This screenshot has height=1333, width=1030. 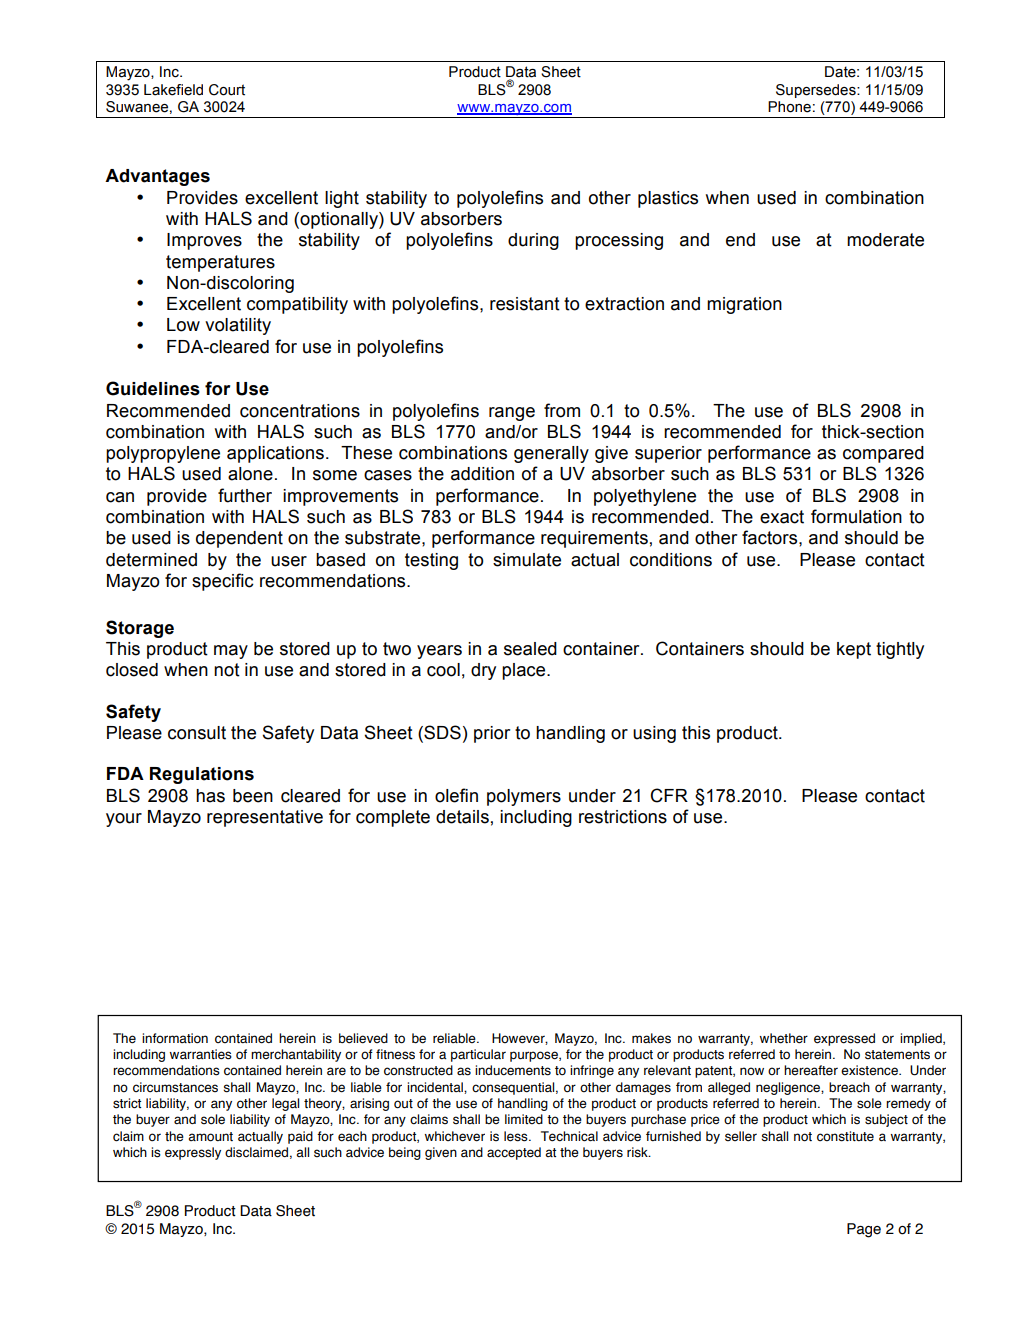 I want to click on during, so click(x=533, y=241).
